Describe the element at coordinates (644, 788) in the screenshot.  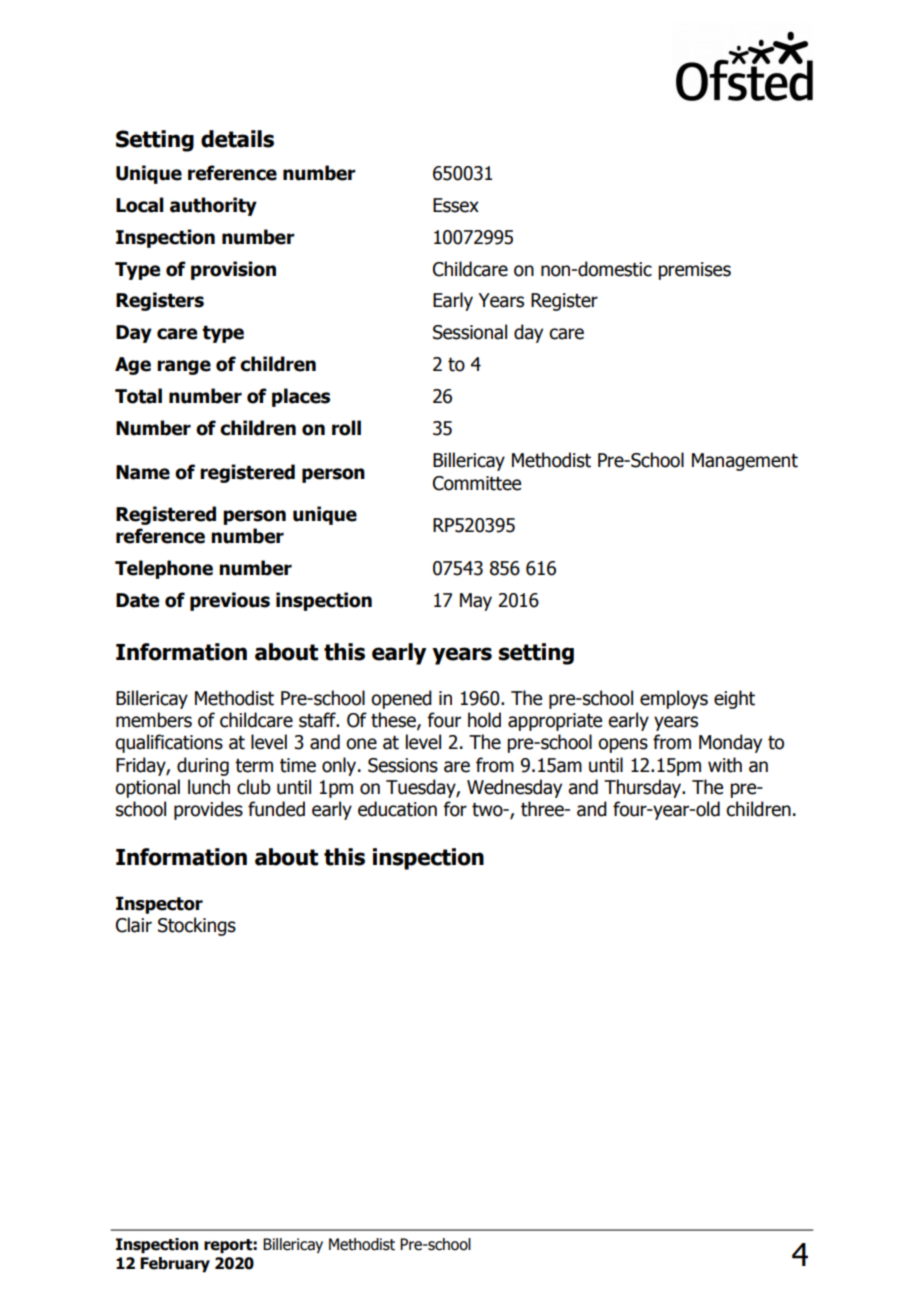
I see `Thursday` at that location.
